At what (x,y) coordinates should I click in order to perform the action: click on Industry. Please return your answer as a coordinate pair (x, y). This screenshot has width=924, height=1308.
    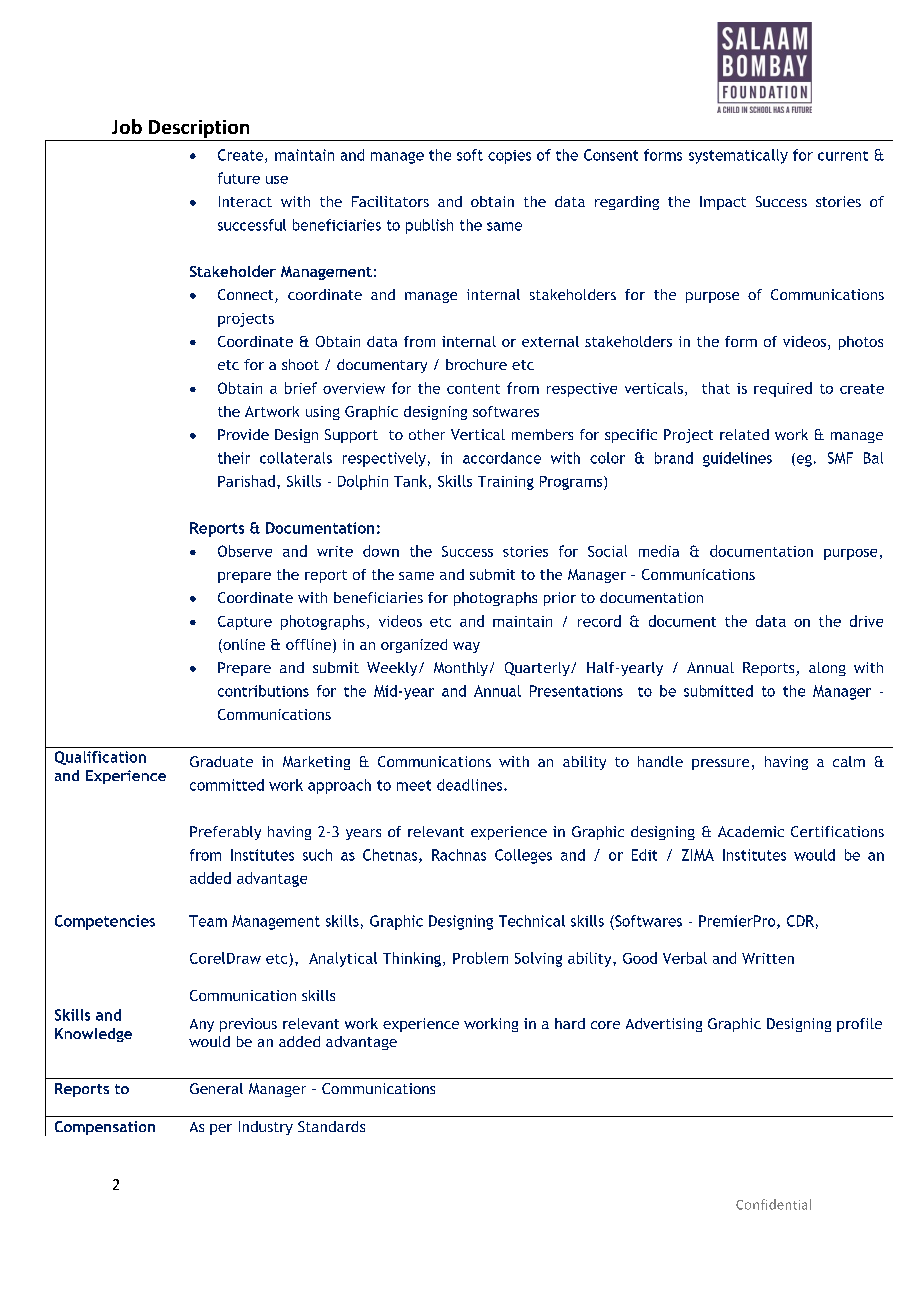
    Looking at the image, I should click on (266, 1128).
